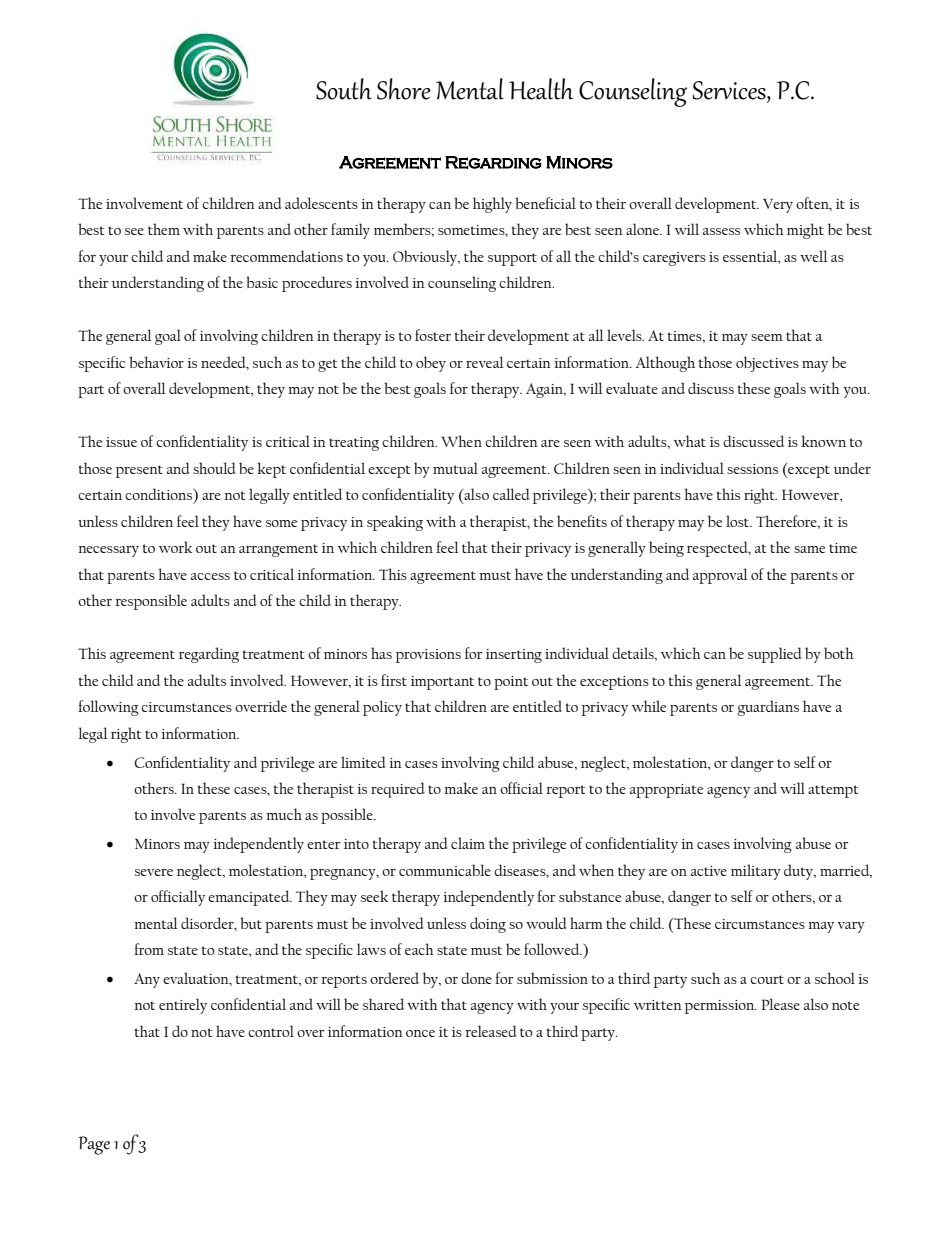  I want to click on inserting, so click(514, 656).
